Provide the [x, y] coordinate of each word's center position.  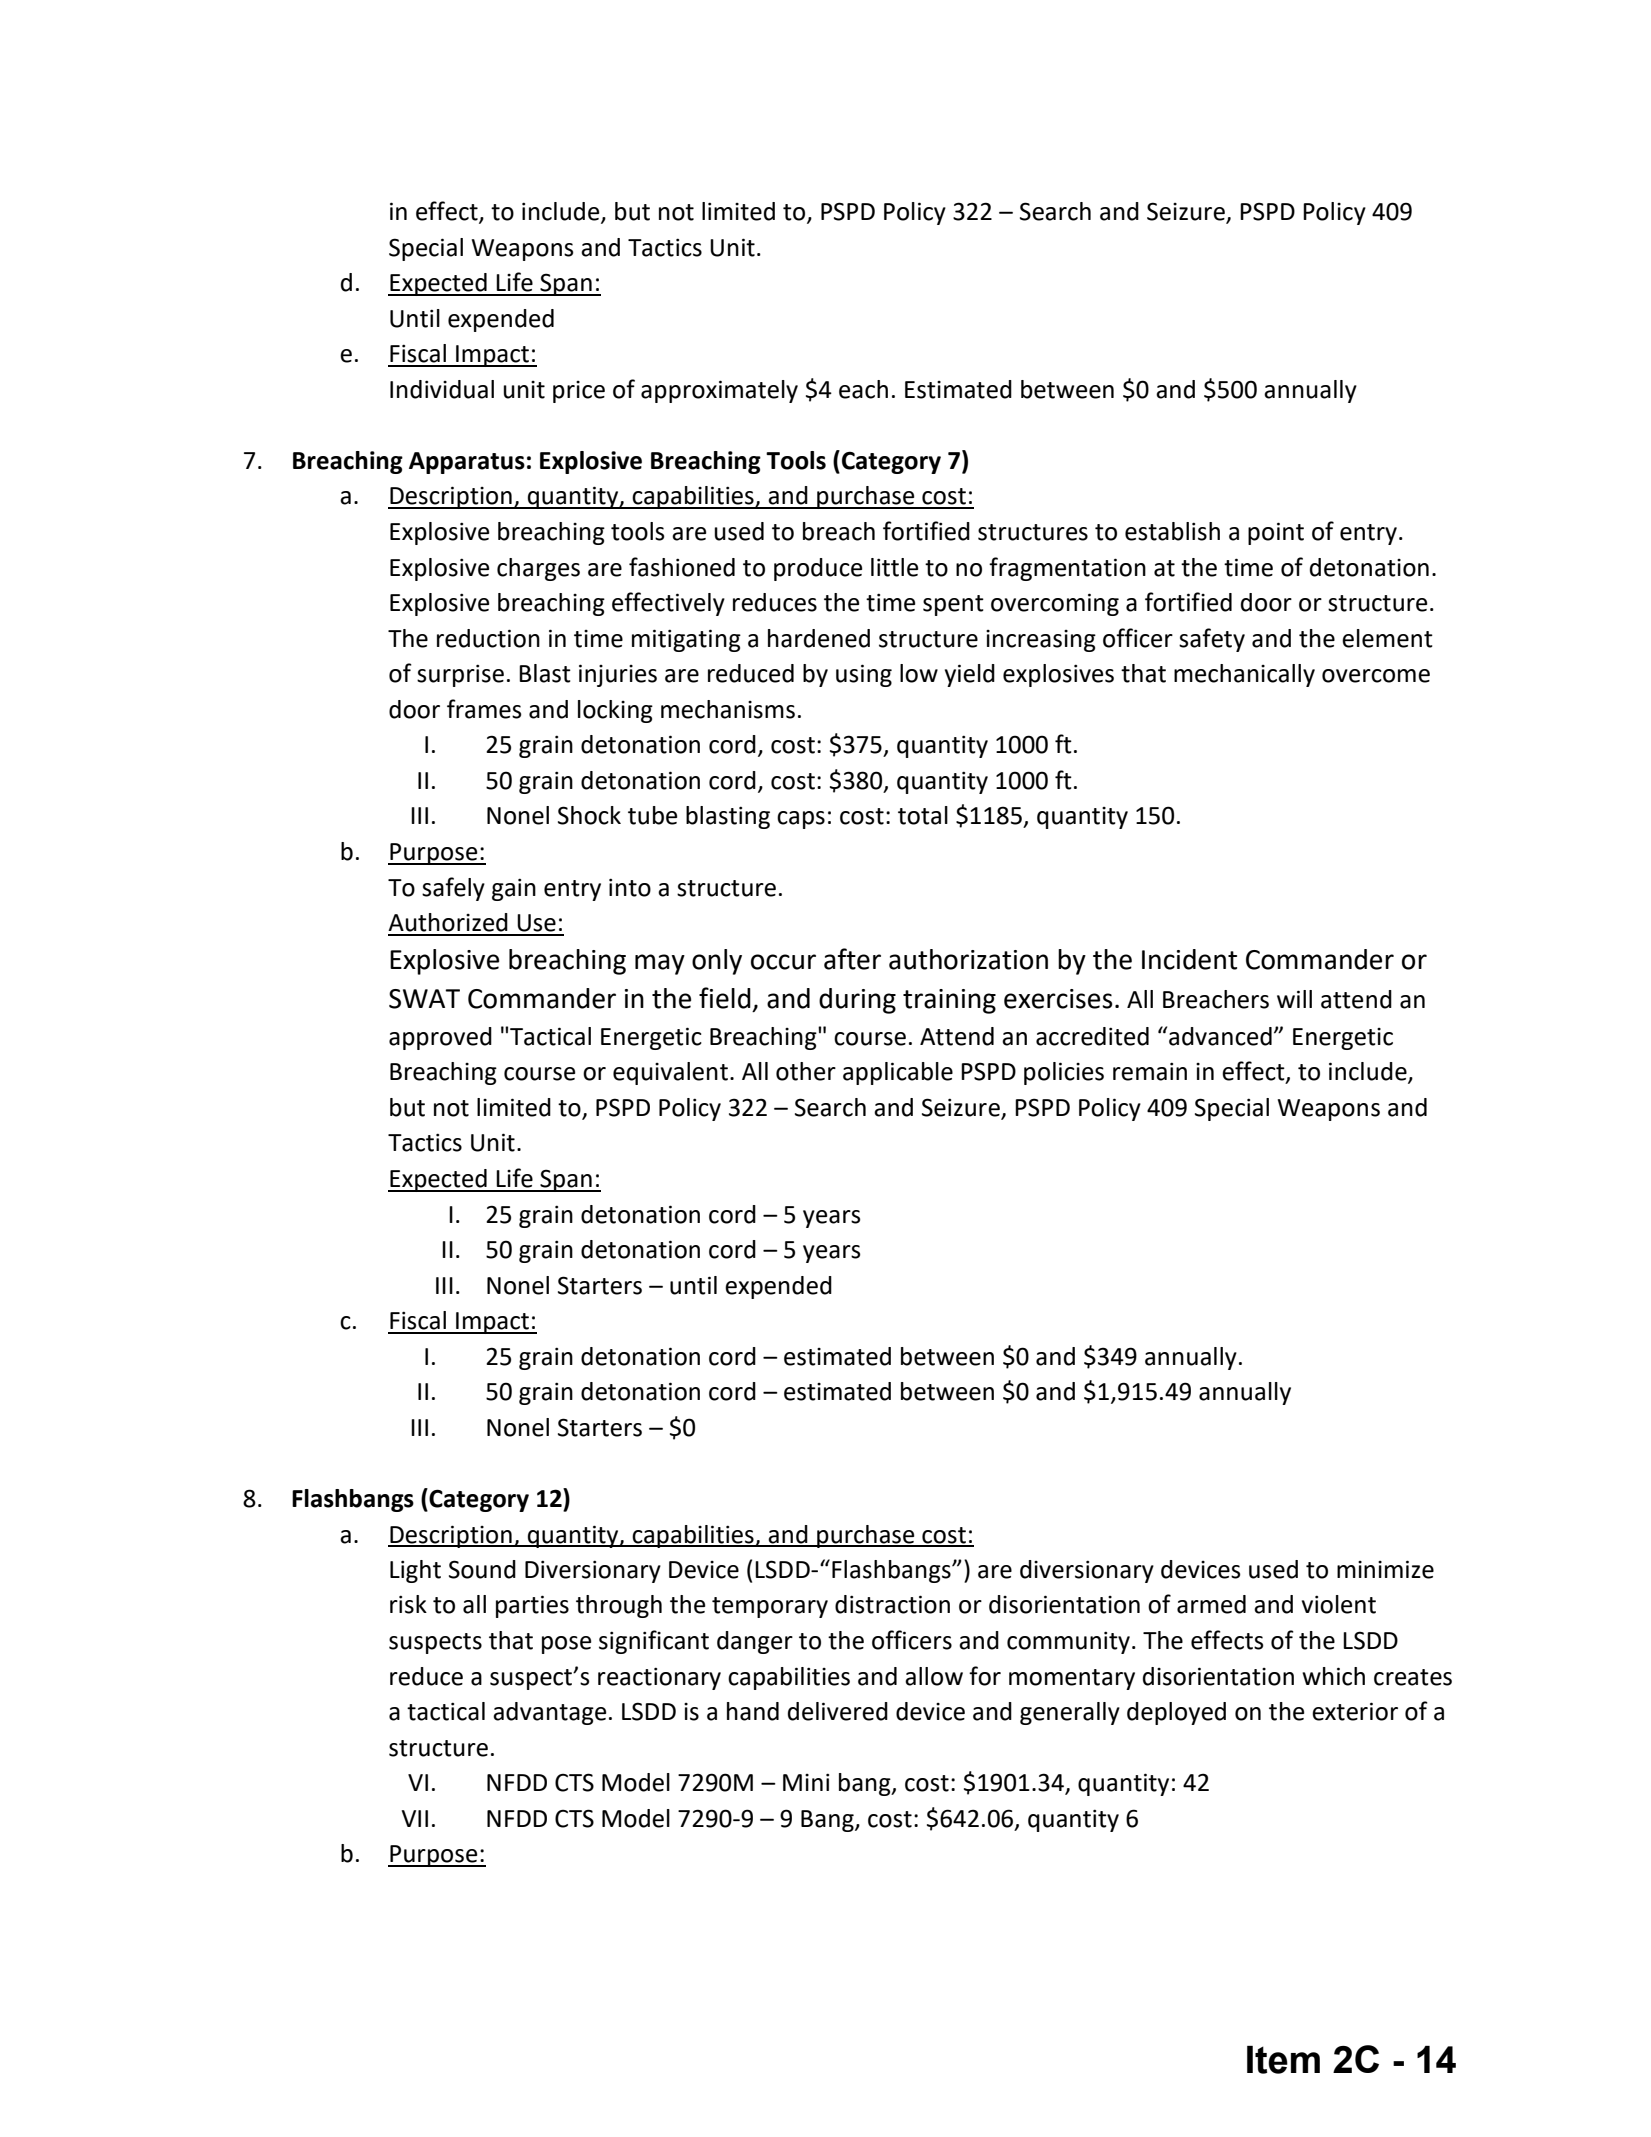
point [1276, 533]
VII [414, 1818]
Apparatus [467, 463]
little [894, 567]
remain [1150, 1071]
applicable [898, 1073]
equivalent [670, 1073]
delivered [838, 1711]
